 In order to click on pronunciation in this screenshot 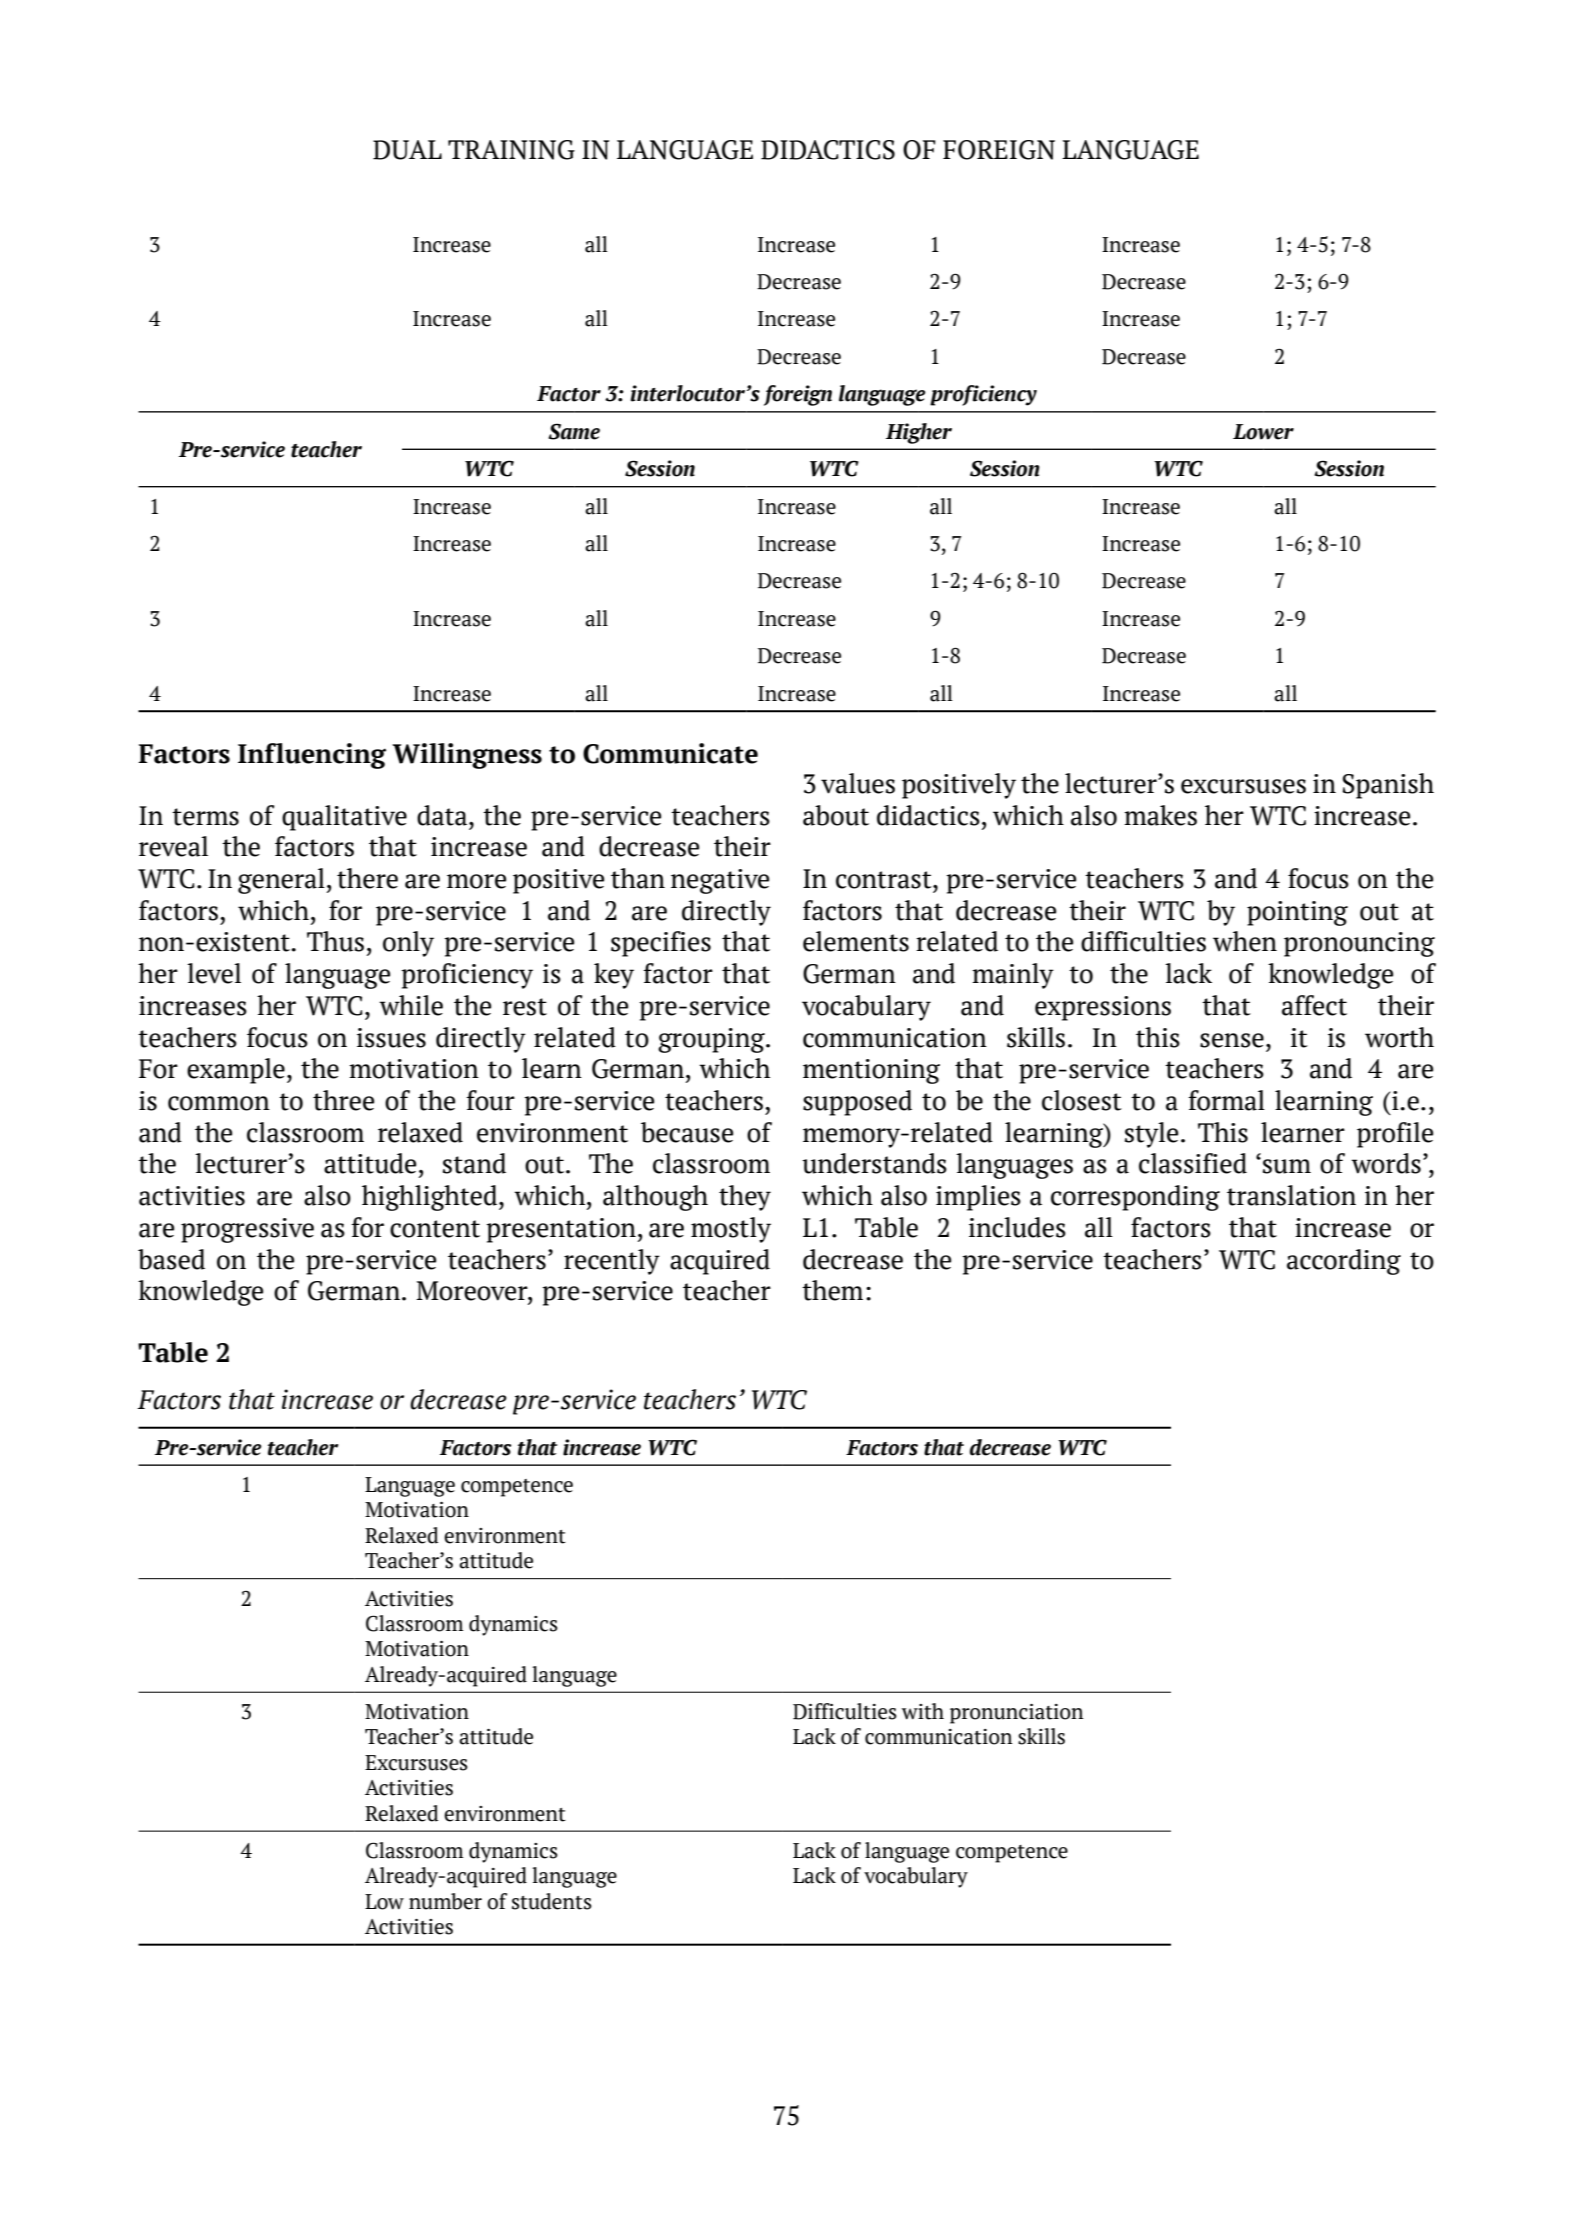, I will do `click(1016, 1714)`.
